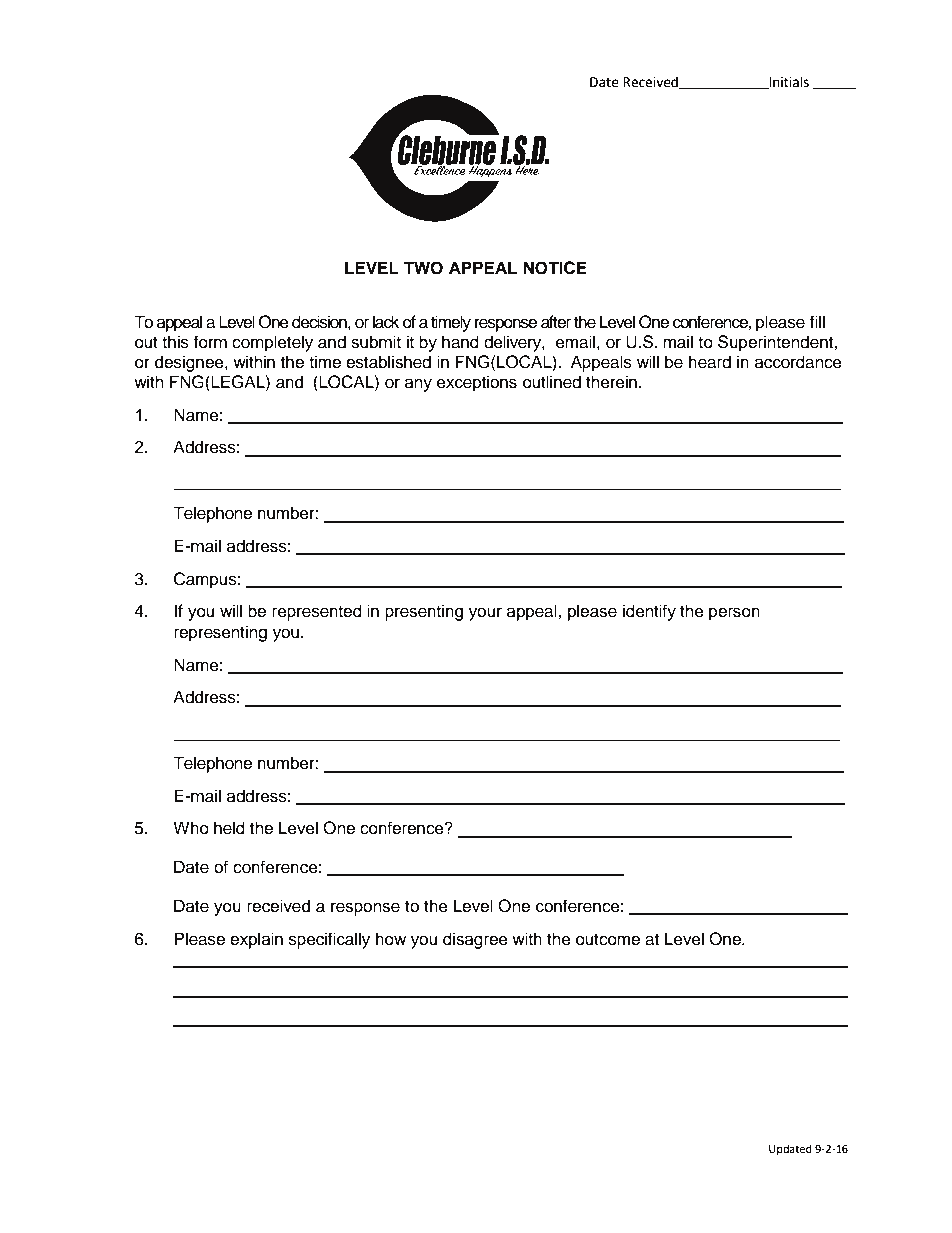 The image size is (952, 1233). What do you see at coordinates (734, 614) in the screenshot?
I see `person` at bounding box center [734, 614].
